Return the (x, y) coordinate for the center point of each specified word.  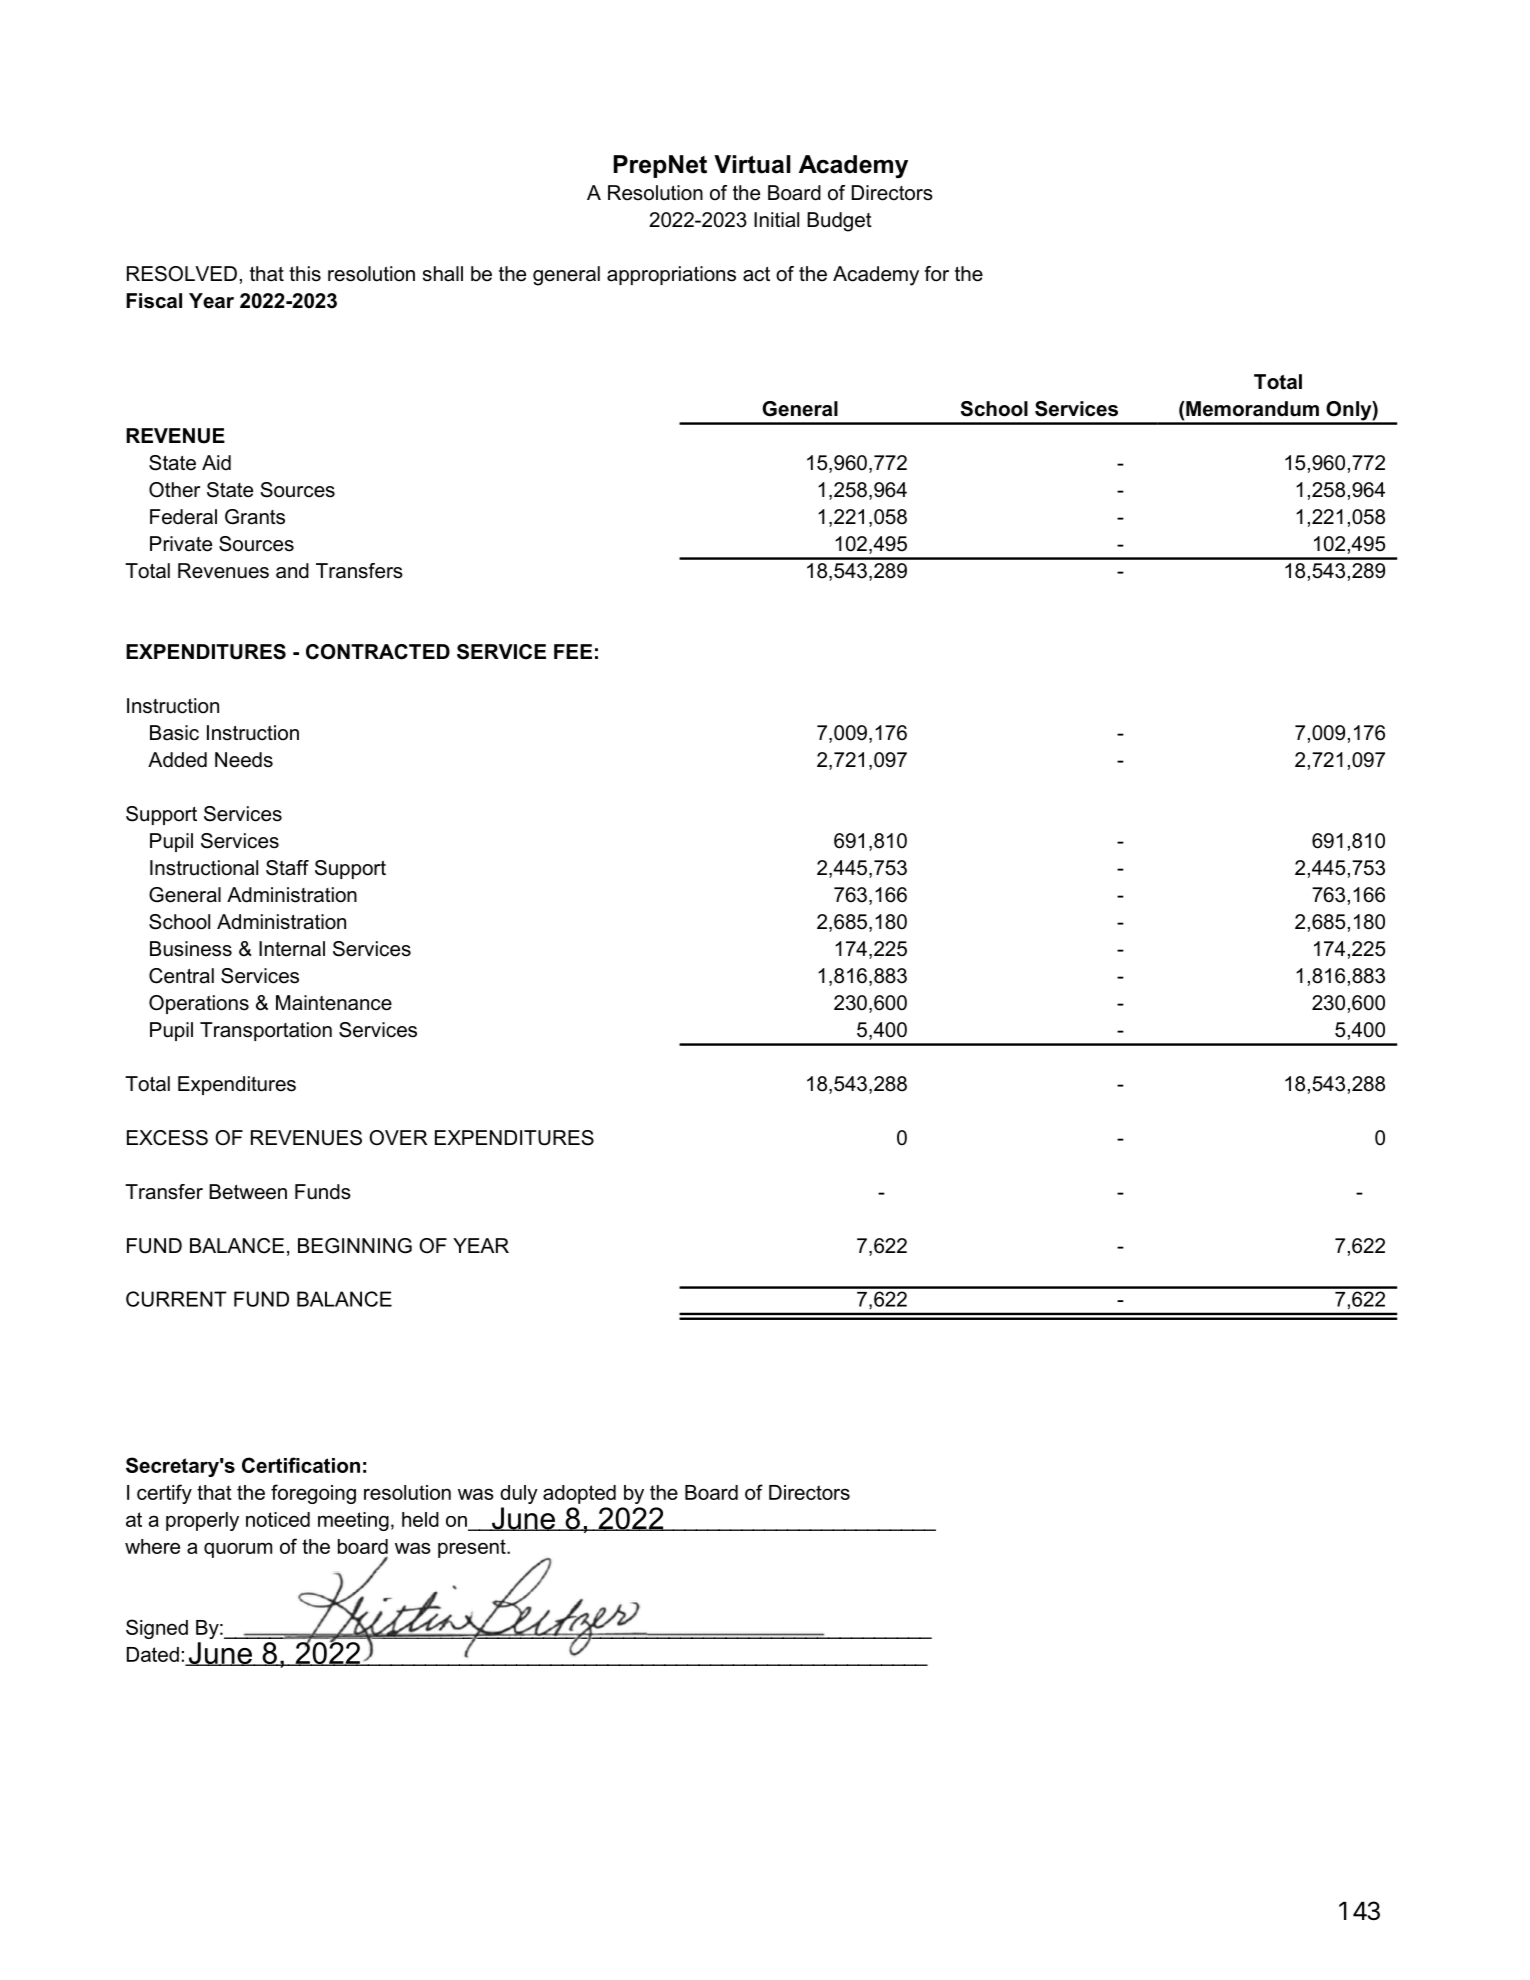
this (305, 274)
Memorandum (1251, 409)
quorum (238, 1550)
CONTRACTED (378, 652)
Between (248, 1192)
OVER (398, 1138)
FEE (573, 651)
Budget (839, 222)
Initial (776, 220)
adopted (579, 1494)
